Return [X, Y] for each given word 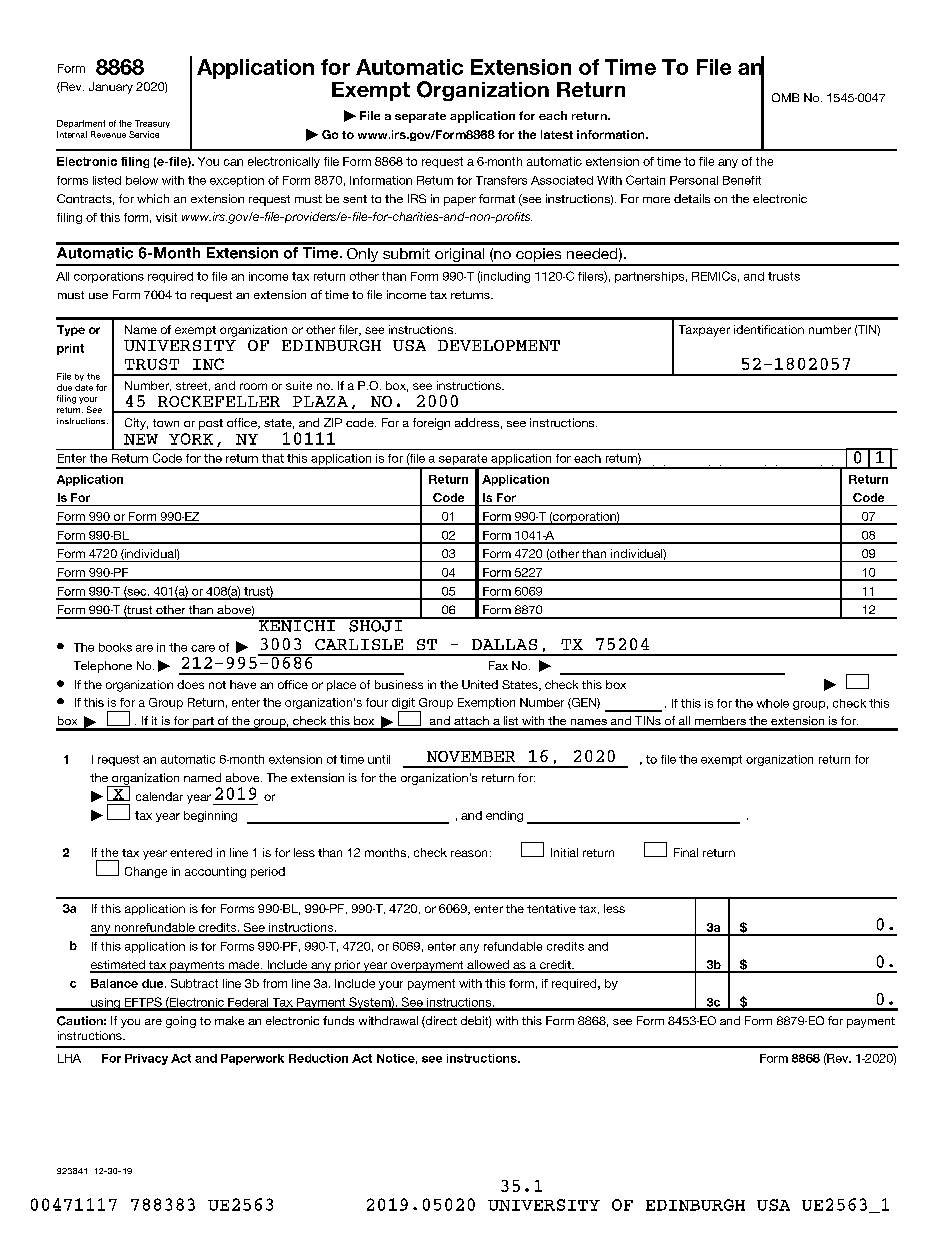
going [181, 1022]
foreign [431, 424]
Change [146, 872]
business [399, 684]
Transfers [501, 180]
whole [773, 703]
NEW [141, 439]
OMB [785, 97]
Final [686, 852]
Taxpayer [704, 331]
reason [469, 853]
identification [769, 329]
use [98, 296]
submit [406, 253]
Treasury [152, 124]
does [190, 684]
